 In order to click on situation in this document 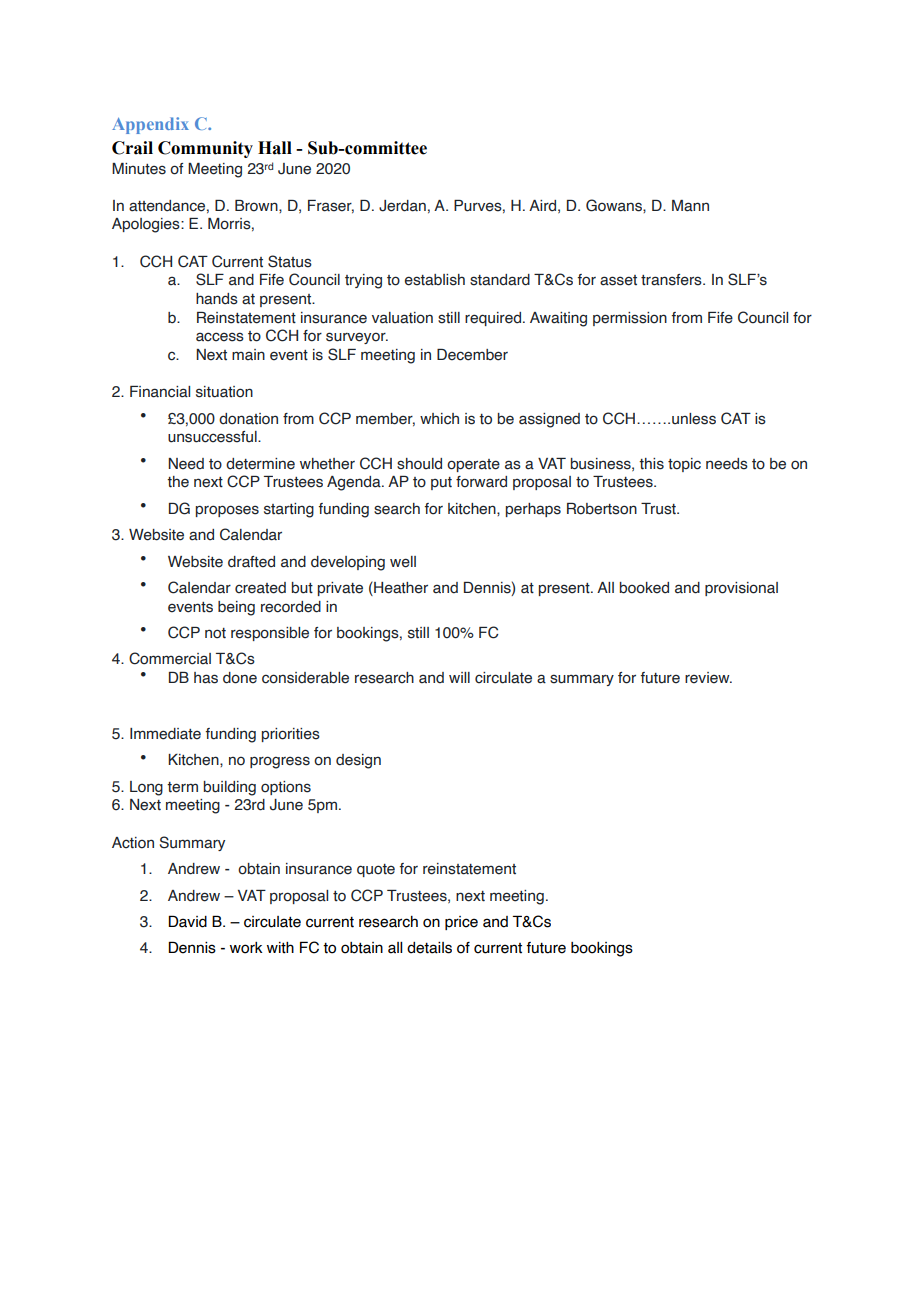, I will do `click(224, 392)`.
